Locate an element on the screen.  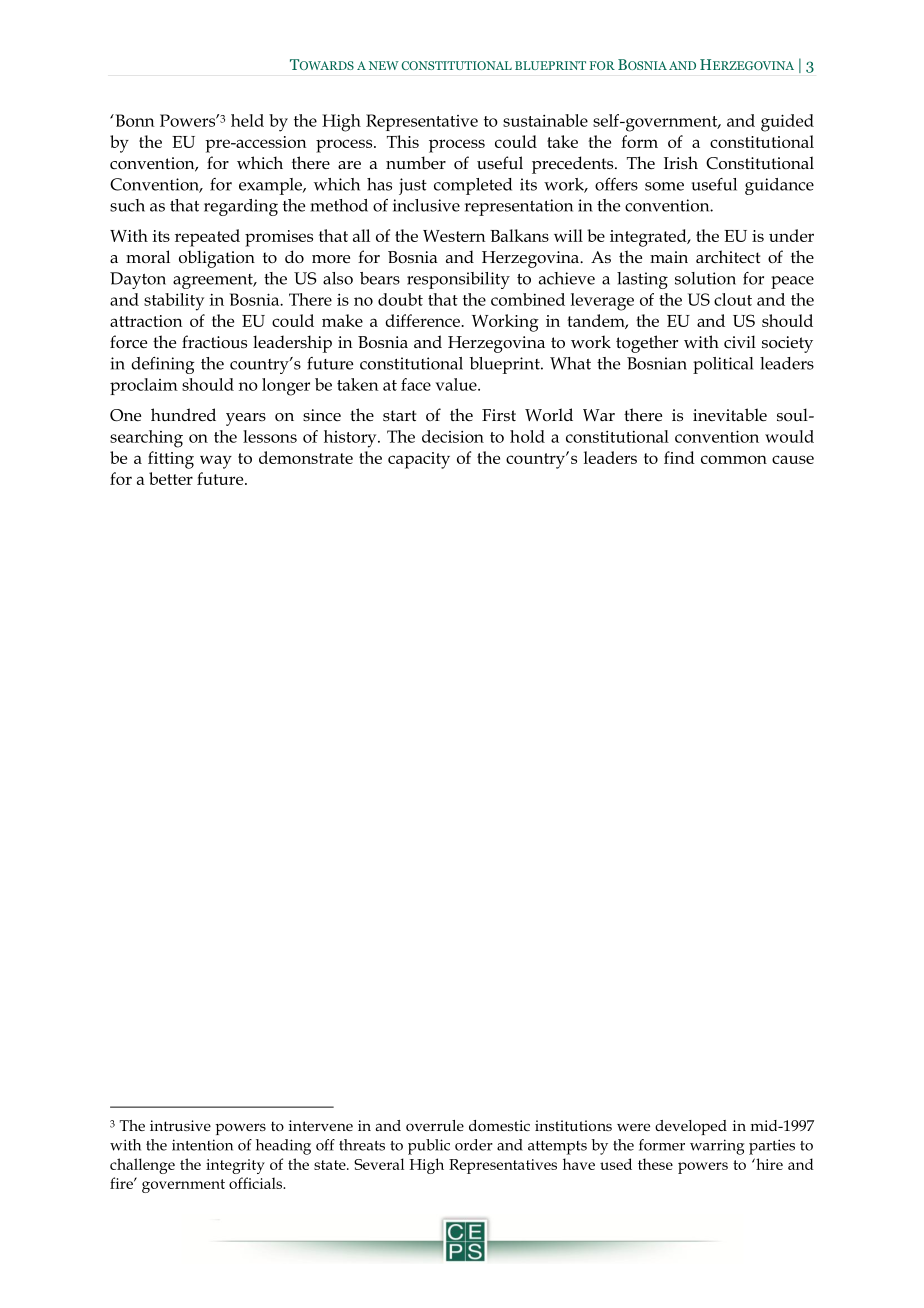
held is located at coordinates (247, 120).
